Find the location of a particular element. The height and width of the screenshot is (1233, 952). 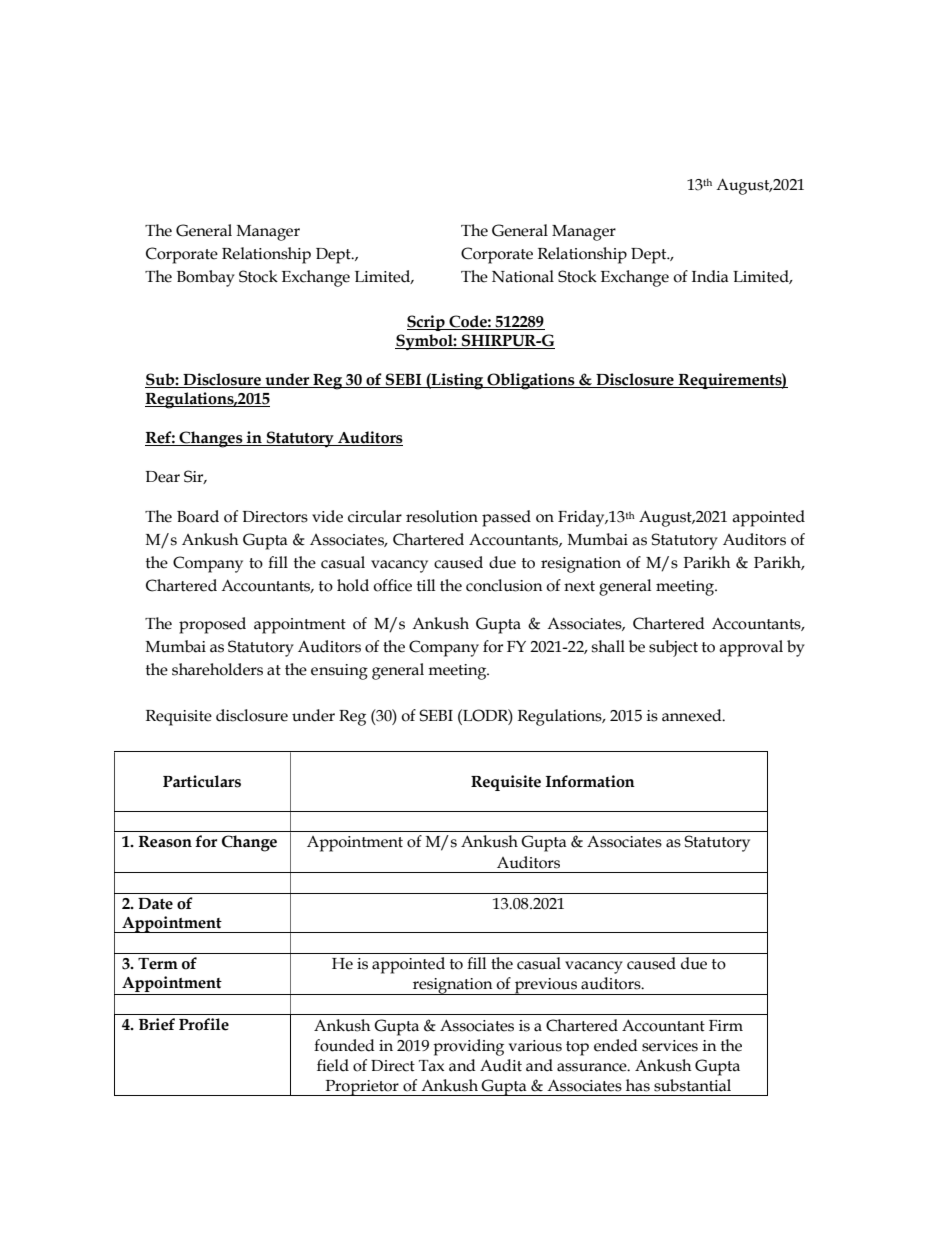

ensuing is located at coordinates (339, 672).
